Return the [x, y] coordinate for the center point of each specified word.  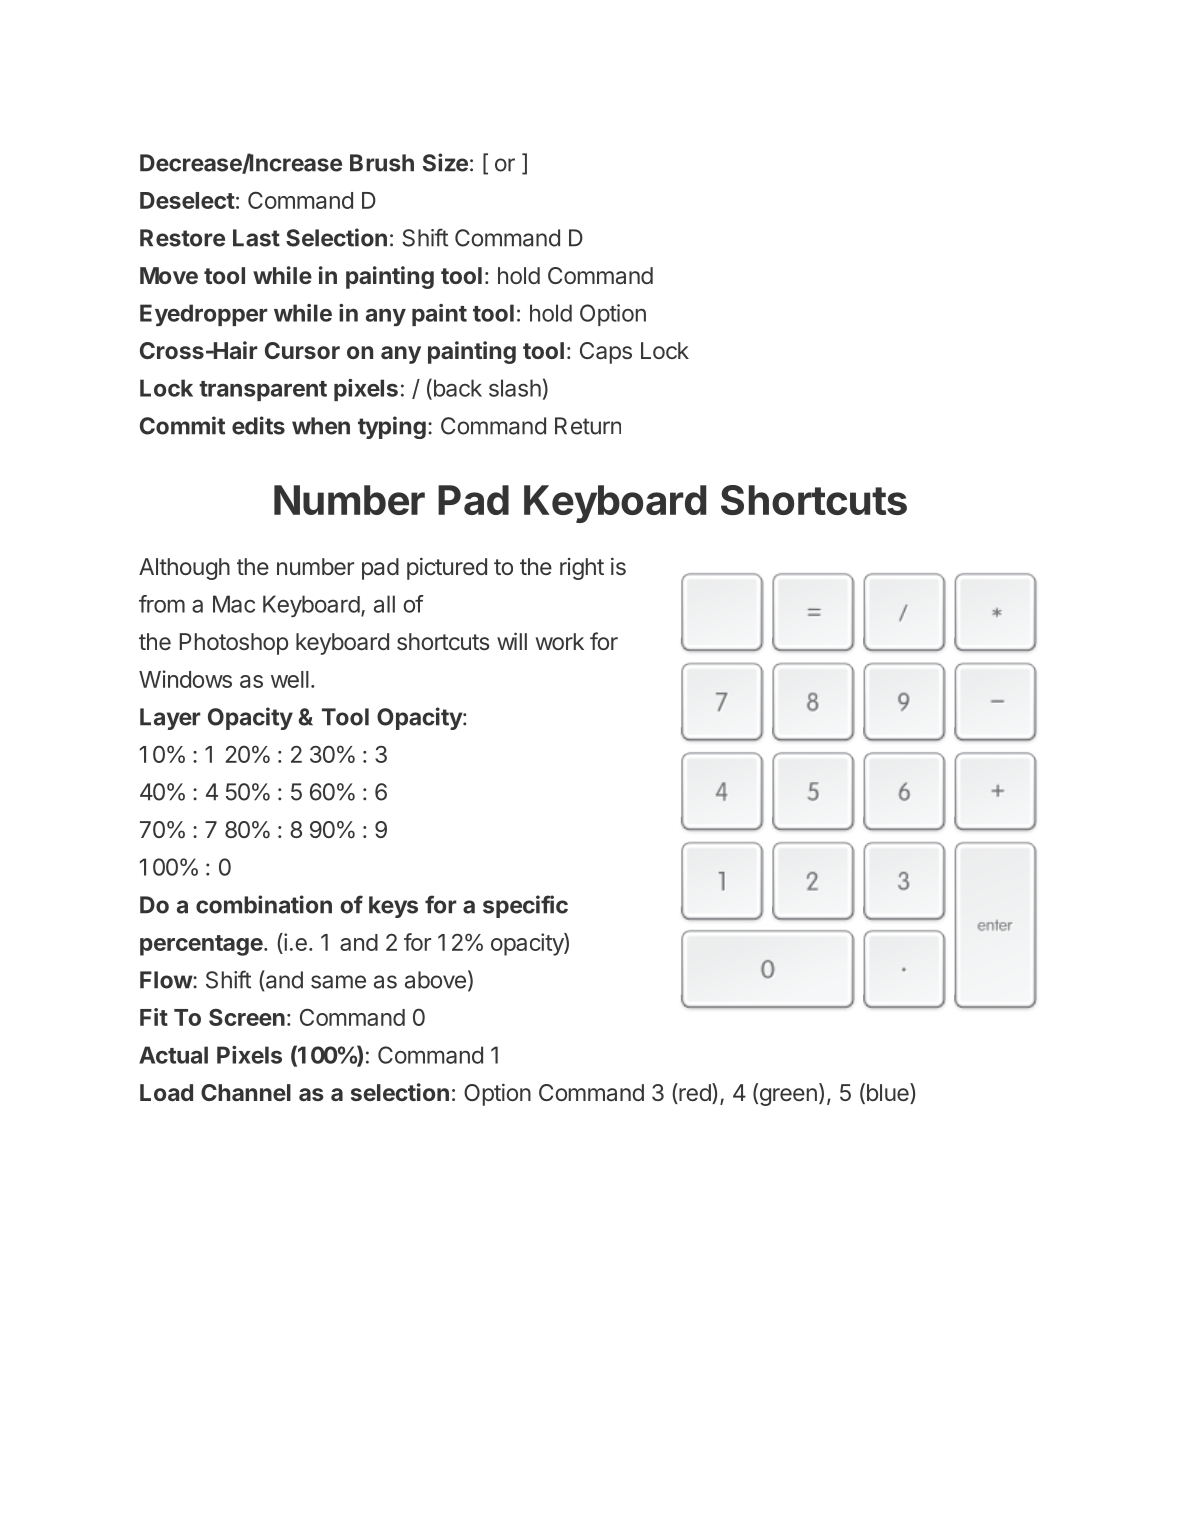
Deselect [187, 200]
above [435, 980]
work [560, 641]
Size [445, 162]
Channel [246, 1092]
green [787, 1097]
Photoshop [234, 644]
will [512, 641]
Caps [606, 353]
